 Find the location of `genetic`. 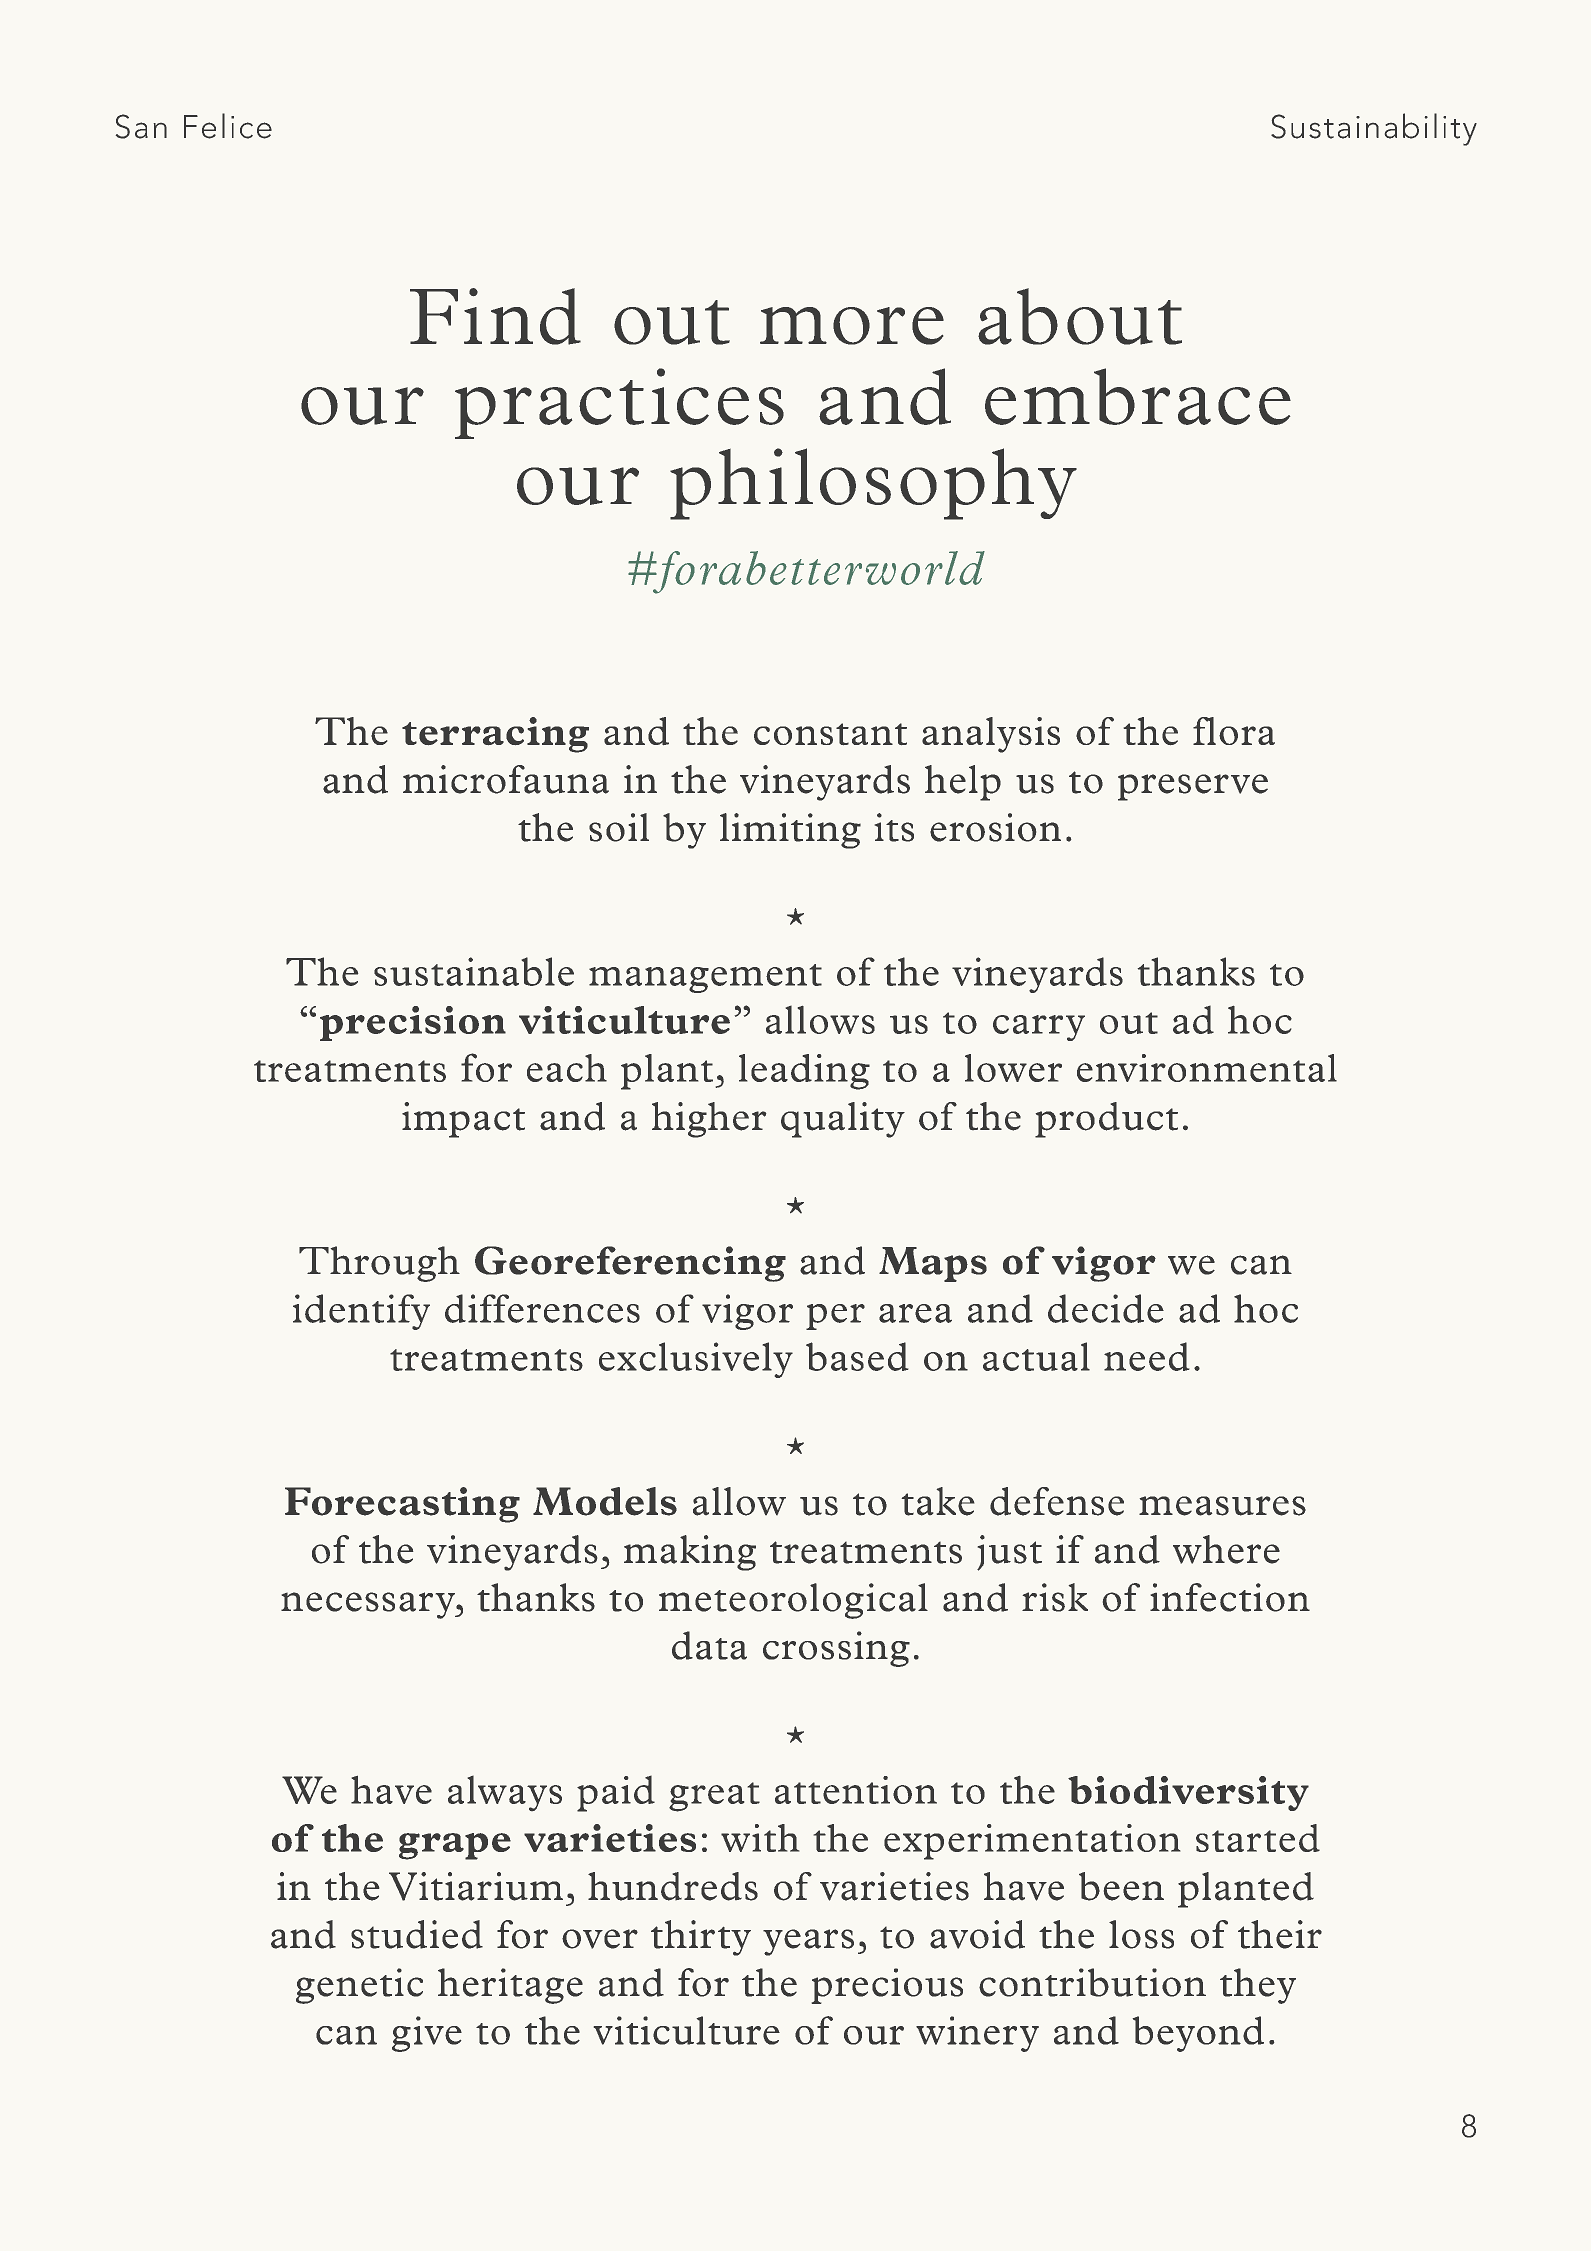

genetic is located at coordinates (359, 1986).
